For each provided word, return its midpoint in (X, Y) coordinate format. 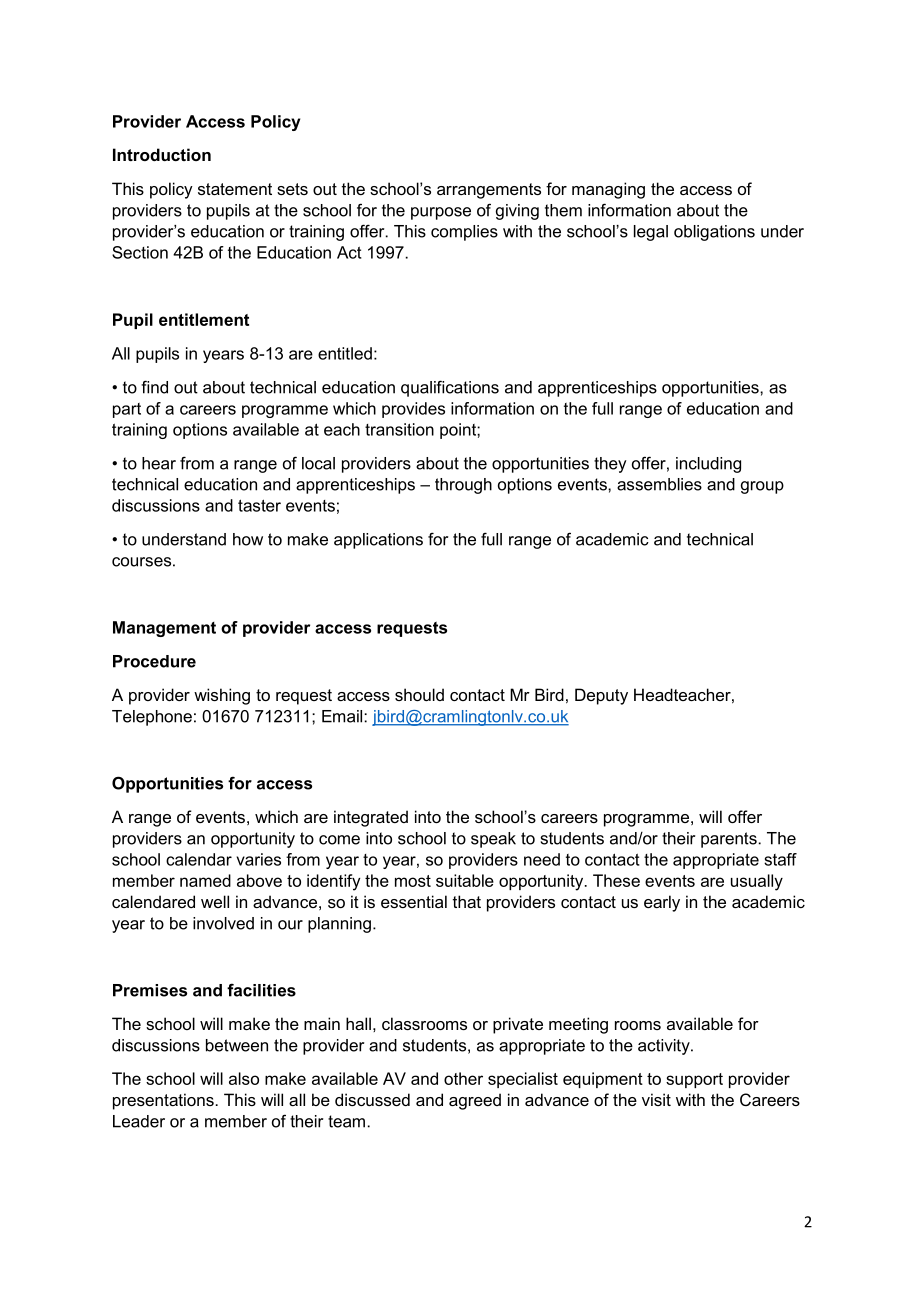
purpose (441, 213)
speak (493, 840)
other (463, 1078)
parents (729, 840)
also (244, 1078)
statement (235, 189)
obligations (714, 233)
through (463, 486)
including (708, 465)
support (694, 1080)
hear (159, 463)
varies (258, 859)
